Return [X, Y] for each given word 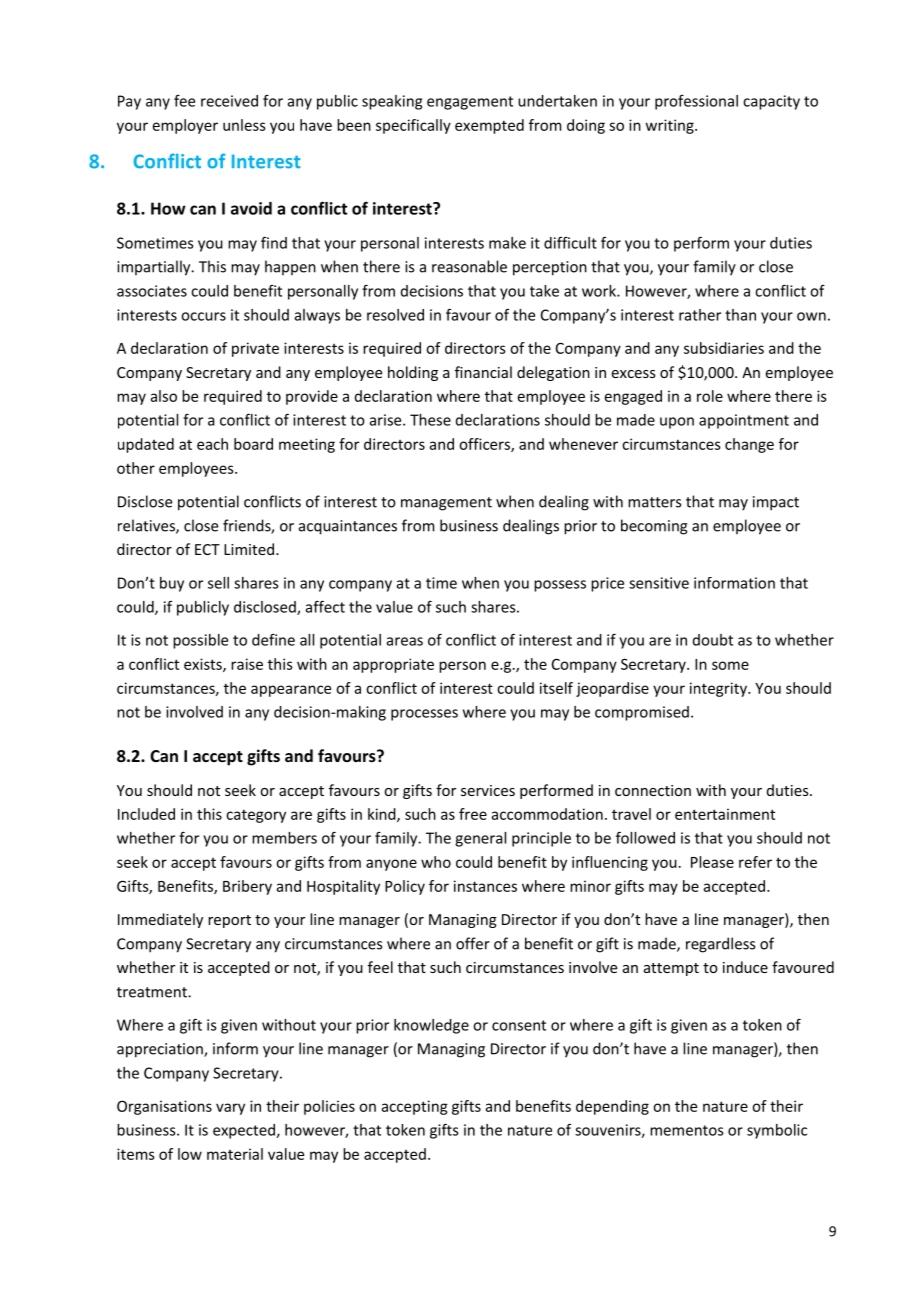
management [446, 504]
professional [696, 102]
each [212, 444]
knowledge [431, 1026]
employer [185, 126]
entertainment [725, 814]
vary [230, 1109]
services [488, 790]
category [256, 816]
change [749, 445]
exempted [489, 126]
